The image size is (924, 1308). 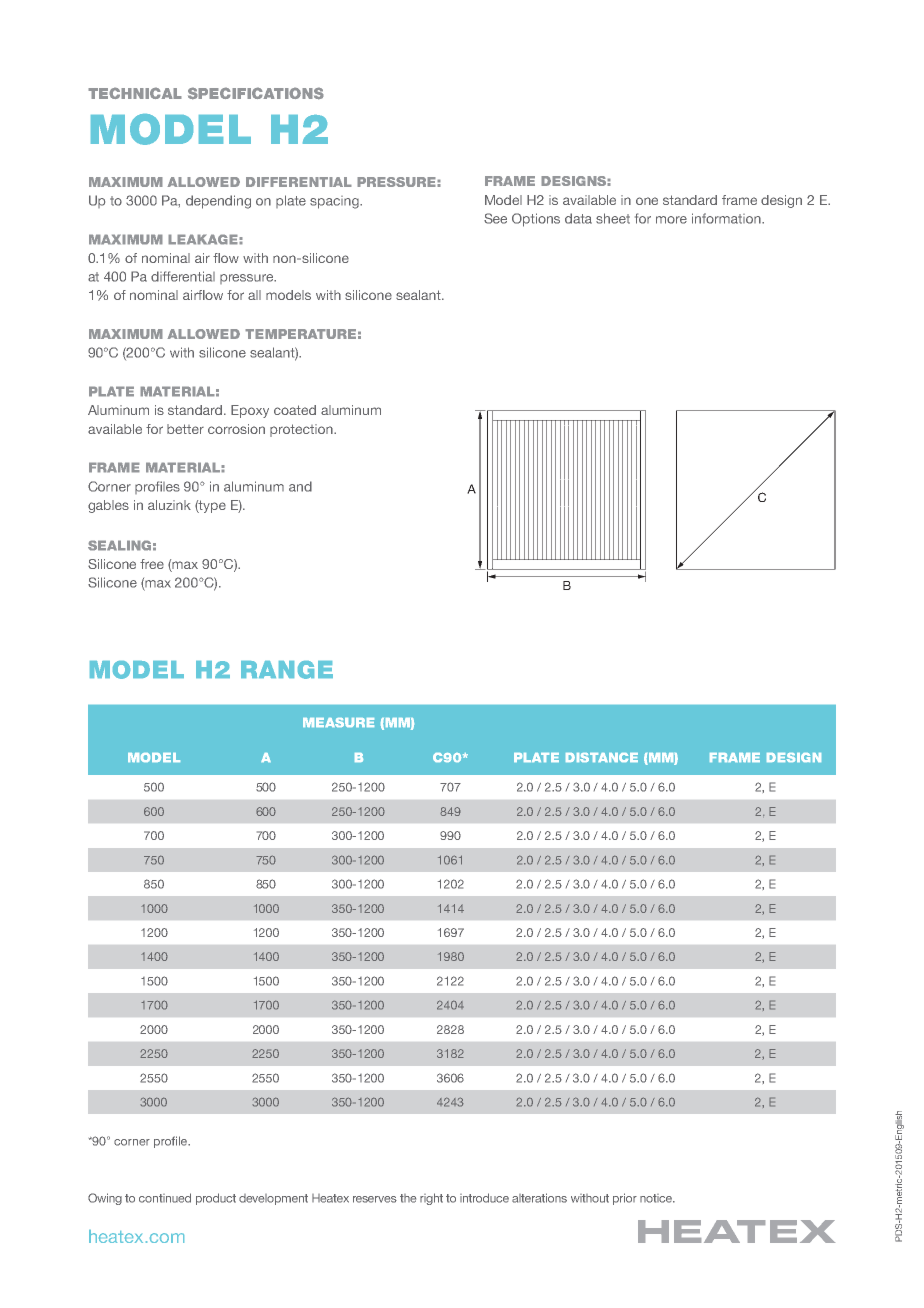 What do you see at coordinates (657, 1198) in the screenshot?
I see `notice` at bounding box center [657, 1198].
